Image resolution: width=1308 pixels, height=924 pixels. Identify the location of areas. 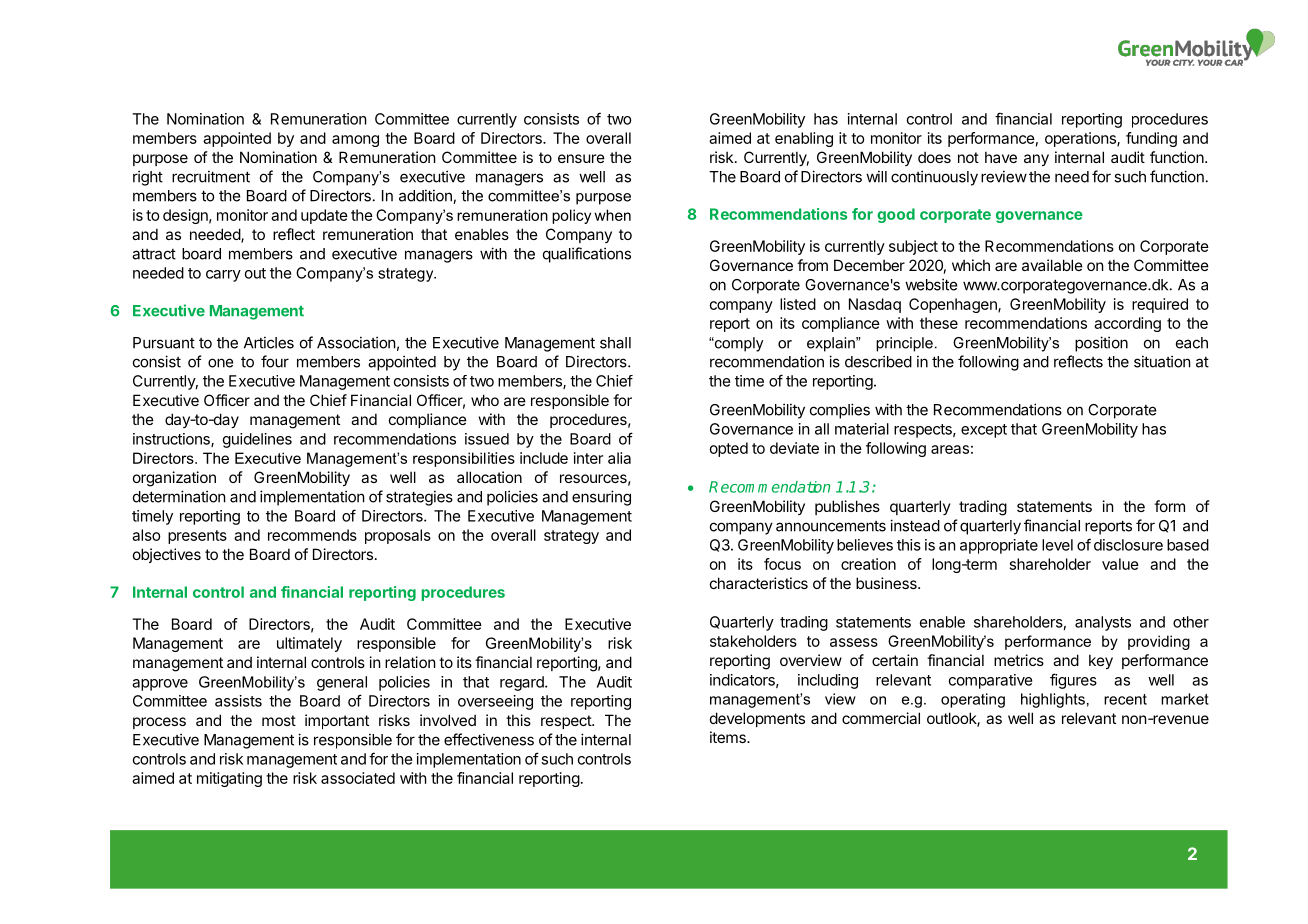
(950, 449).
